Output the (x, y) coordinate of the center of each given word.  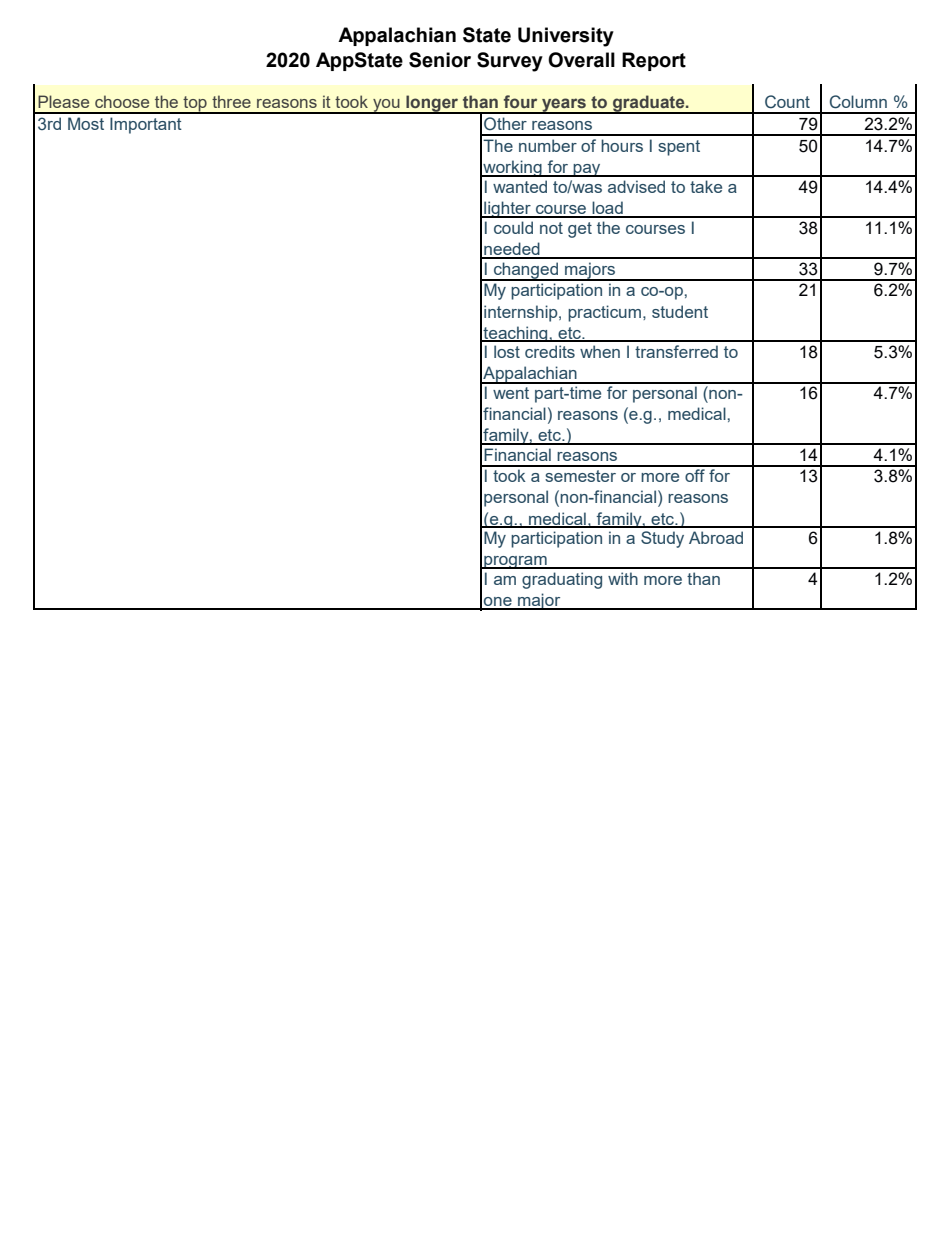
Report (654, 61)
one (498, 603)
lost (507, 351)
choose (122, 101)
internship (522, 313)
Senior (440, 60)
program (515, 562)
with (623, 578)
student (680, 311)
